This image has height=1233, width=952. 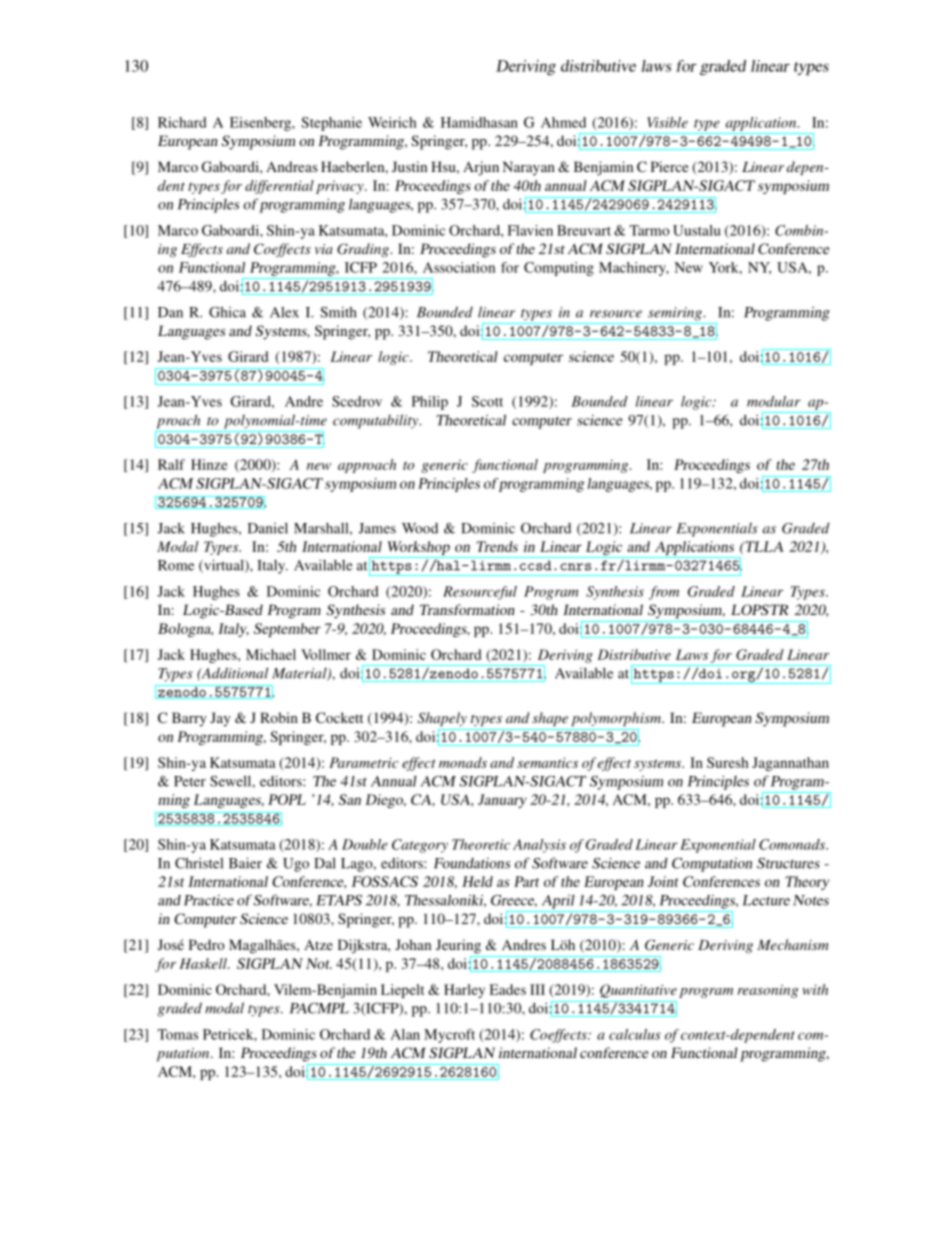 What do you see at coordinates (204, 963) in the image?
I see `Haskell` at bounding box center [204, 963].
